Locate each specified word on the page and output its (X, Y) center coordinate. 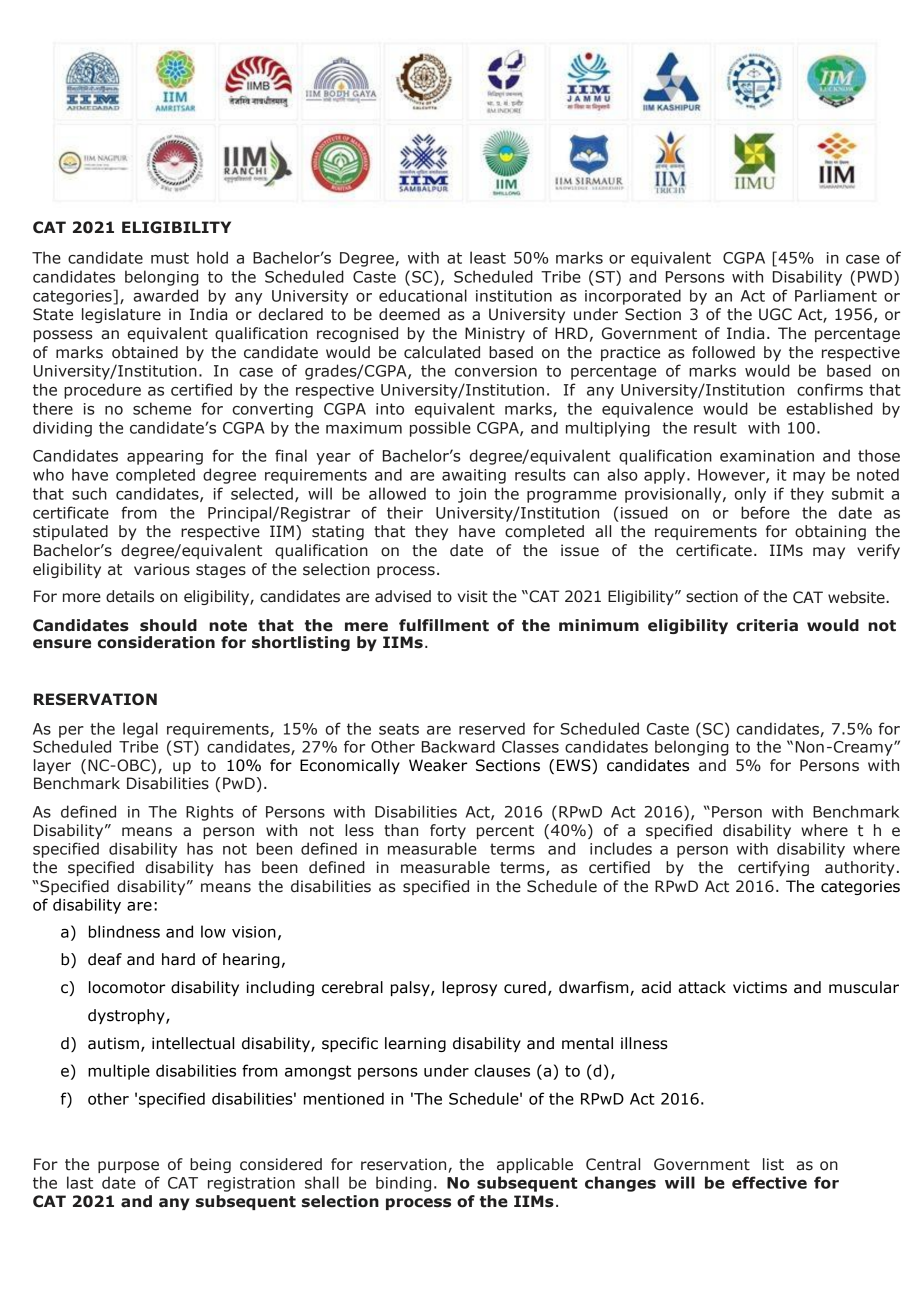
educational (423, 295)
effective (769, 1182)
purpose (128, 1167)
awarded (166, 295)
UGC (775, 314)
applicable (535, 1165)
